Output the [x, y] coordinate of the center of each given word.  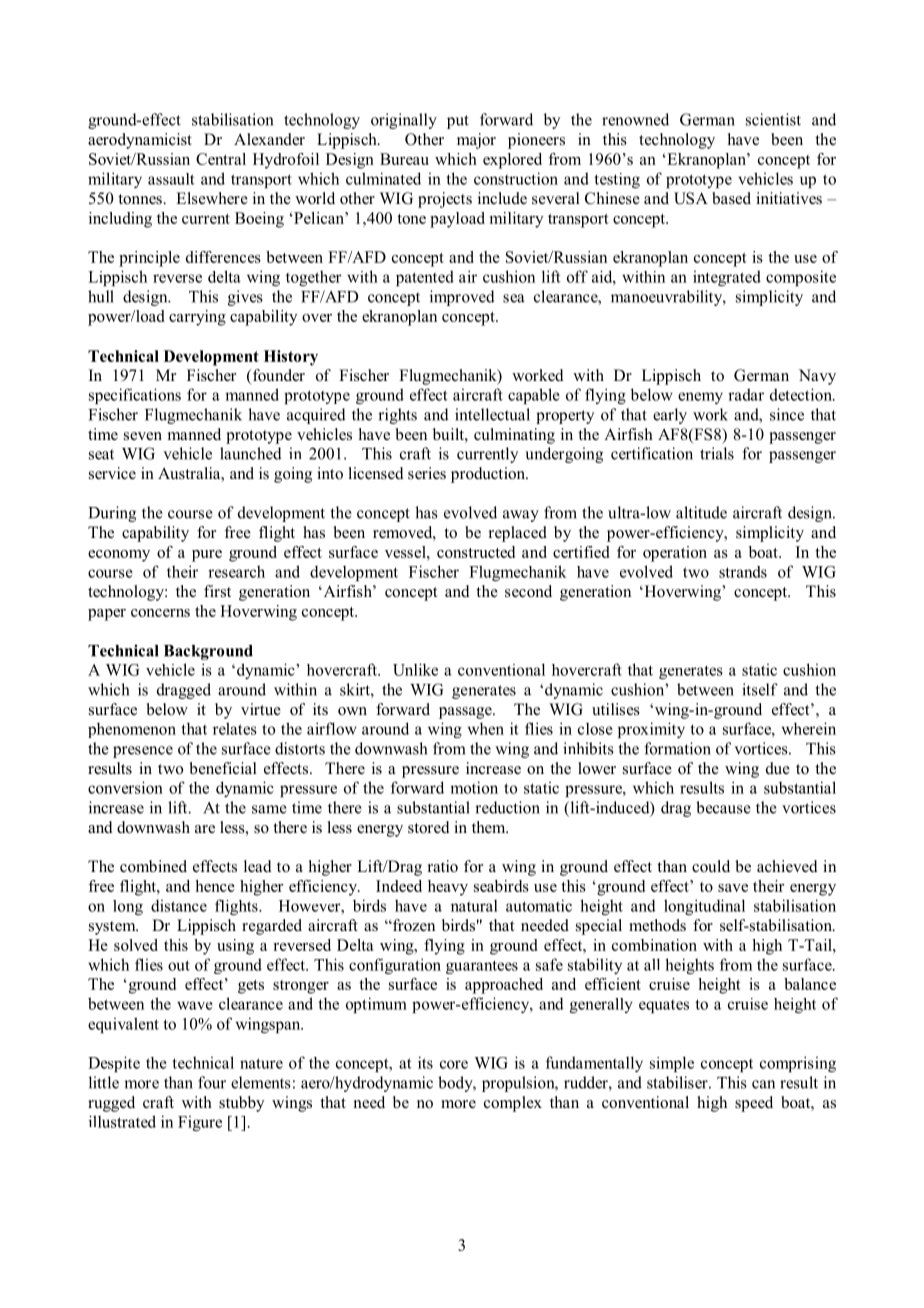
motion [474, 787]
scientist [773, 119]
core [454, 1064]
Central [221, 159]
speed [754, 1104]
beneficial [223, 768]
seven [143, 436]
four [212, 1082]
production [489, 475]
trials [717, 453]
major [476, 141]
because [723, 807]
